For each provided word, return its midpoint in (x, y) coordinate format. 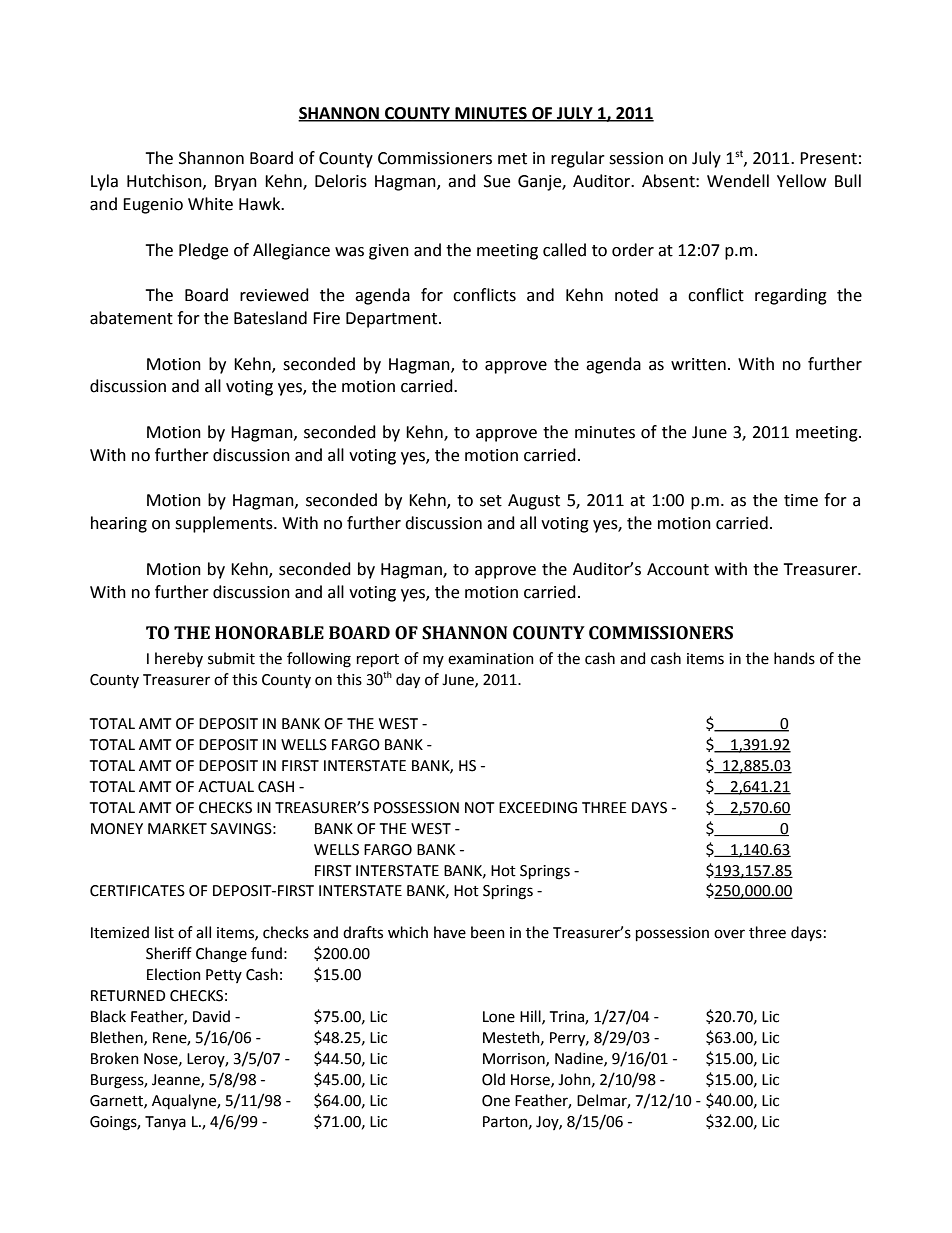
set (491, 501)
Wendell (738, 181)
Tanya (165, 1123)
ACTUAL (226, 787)
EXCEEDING (538, 808)
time (801, 500)
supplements (225, 524)
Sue (497, 181)
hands (794, 658)
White (210, 204)
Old (493, 1079)
